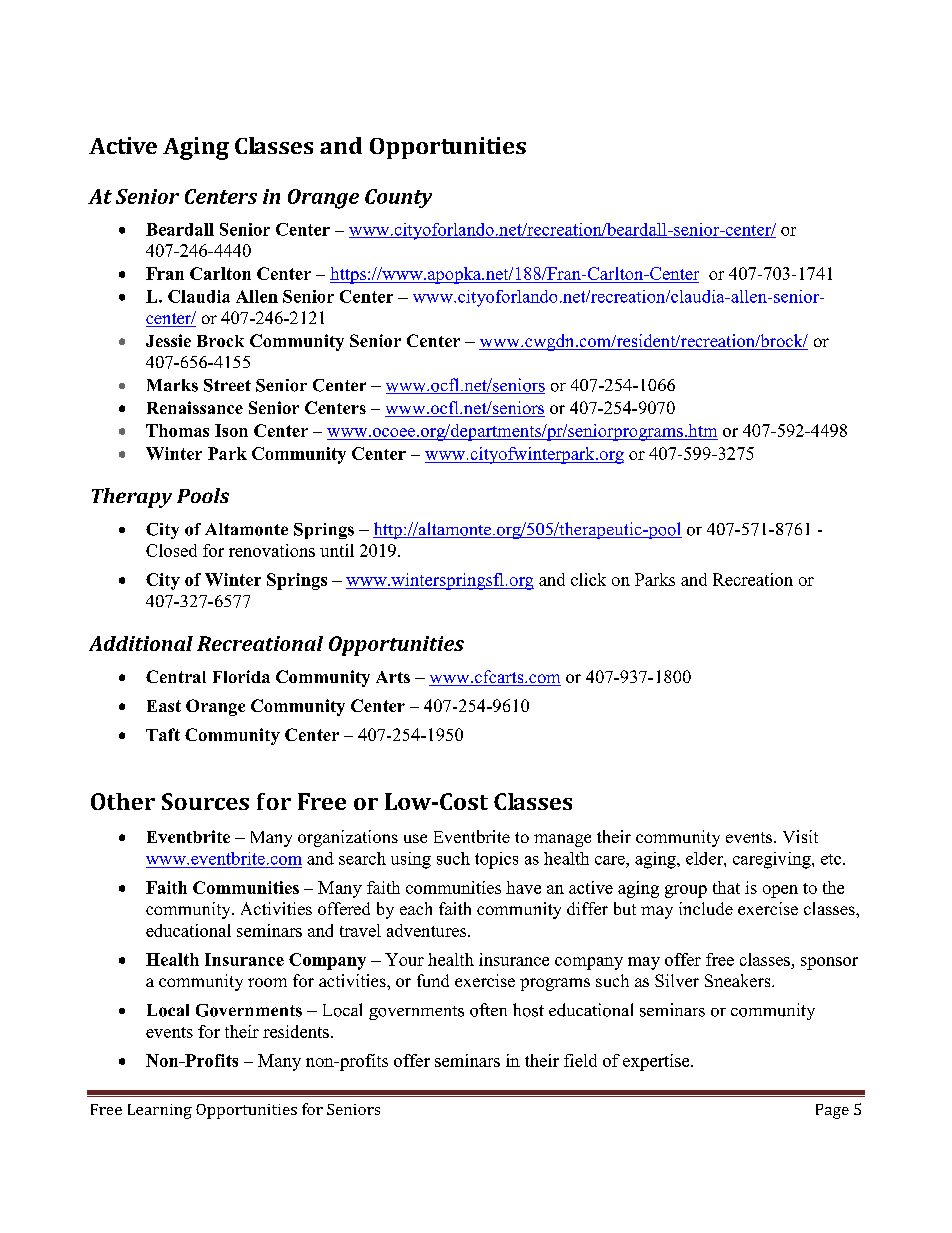  I want to click on Learning, so click(160, 1111).
